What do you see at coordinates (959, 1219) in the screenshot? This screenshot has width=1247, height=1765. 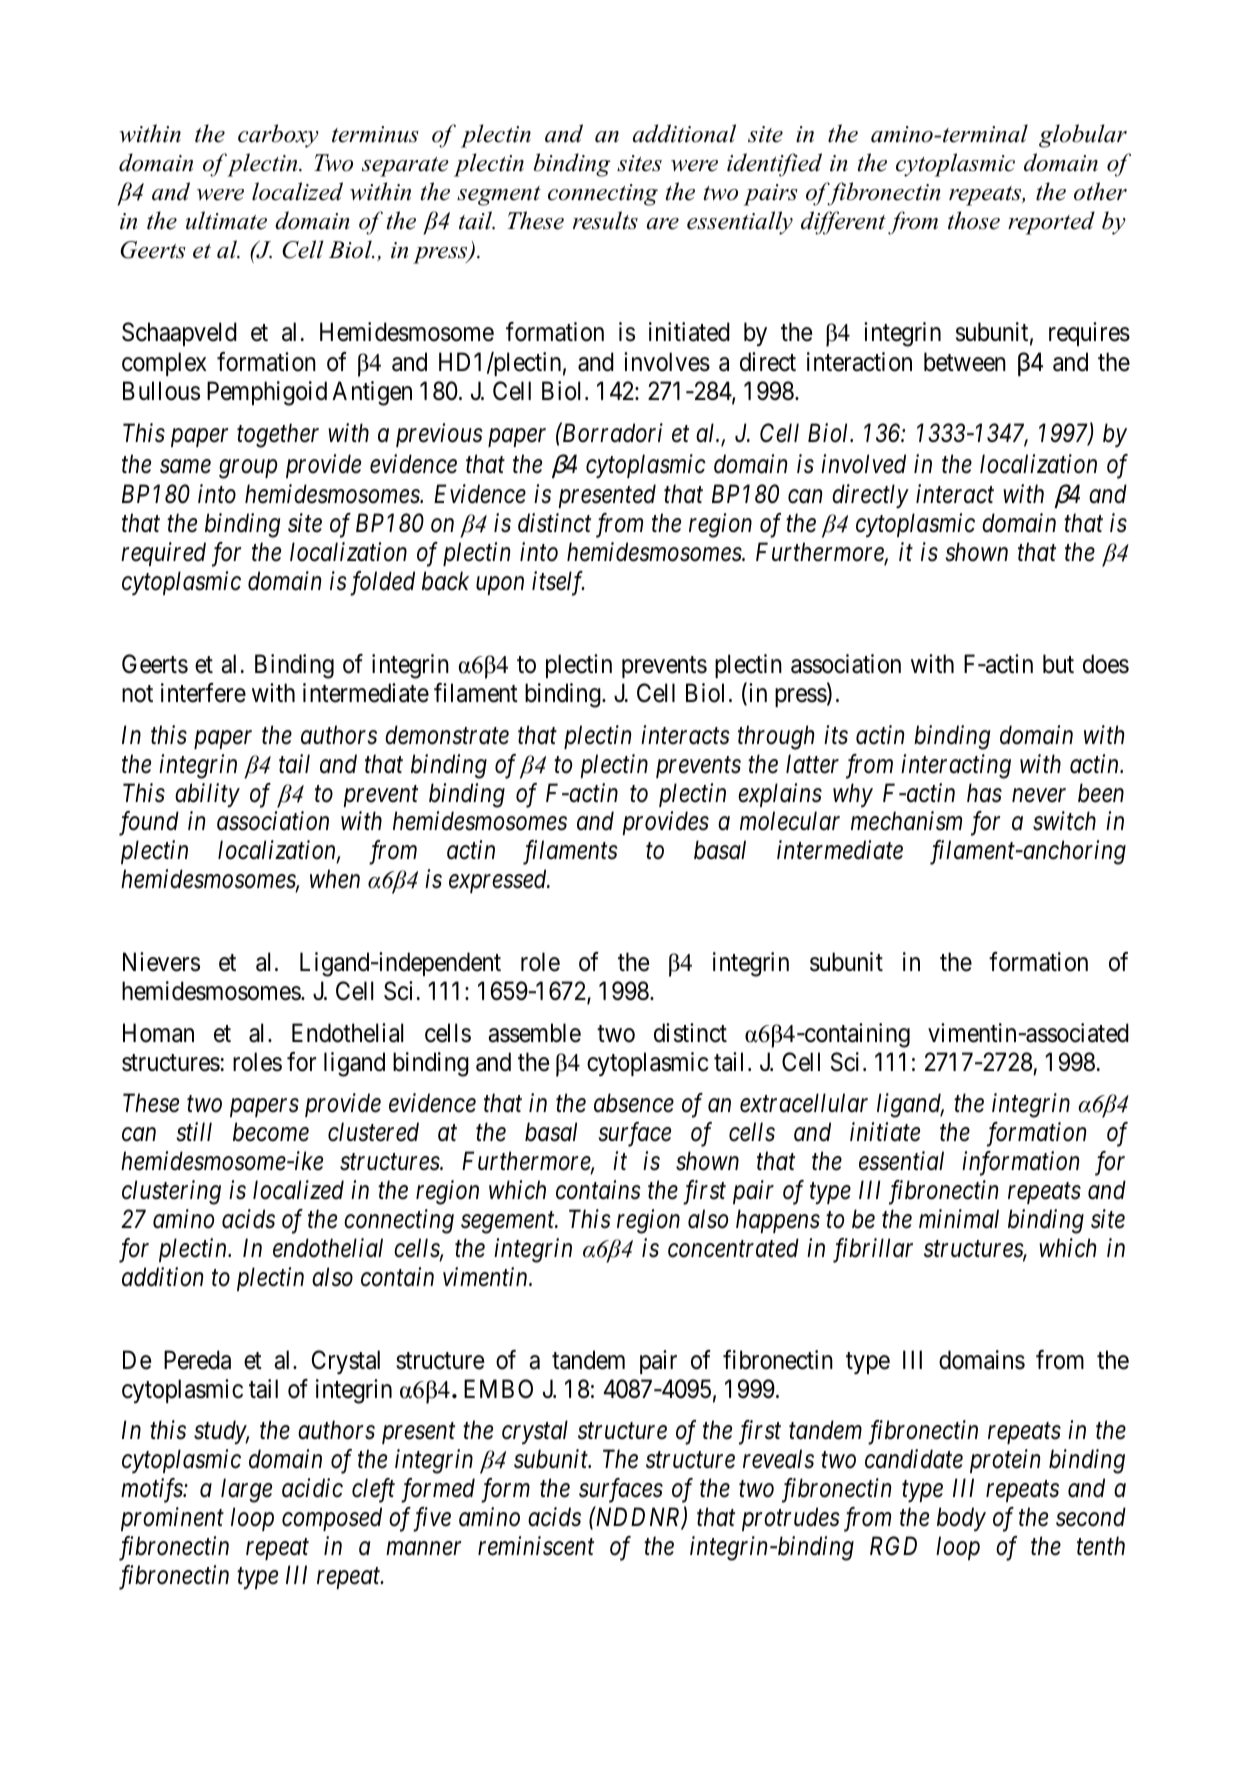 I see `minimal` at bounding box center [959, 1219].
